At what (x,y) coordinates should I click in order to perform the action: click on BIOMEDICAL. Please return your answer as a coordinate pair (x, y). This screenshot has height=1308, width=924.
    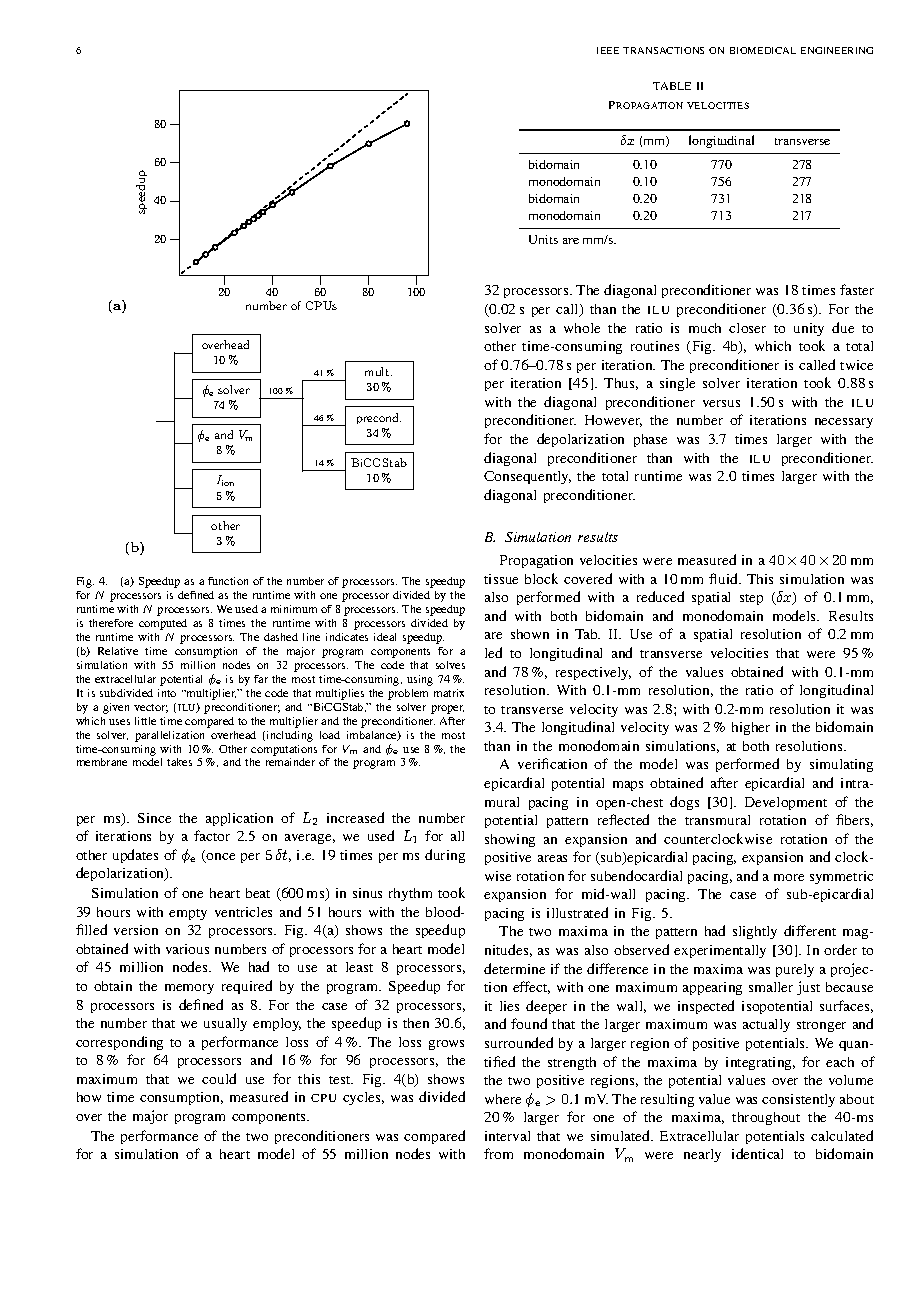
    Looking at the image, I should click on (763, 50).
